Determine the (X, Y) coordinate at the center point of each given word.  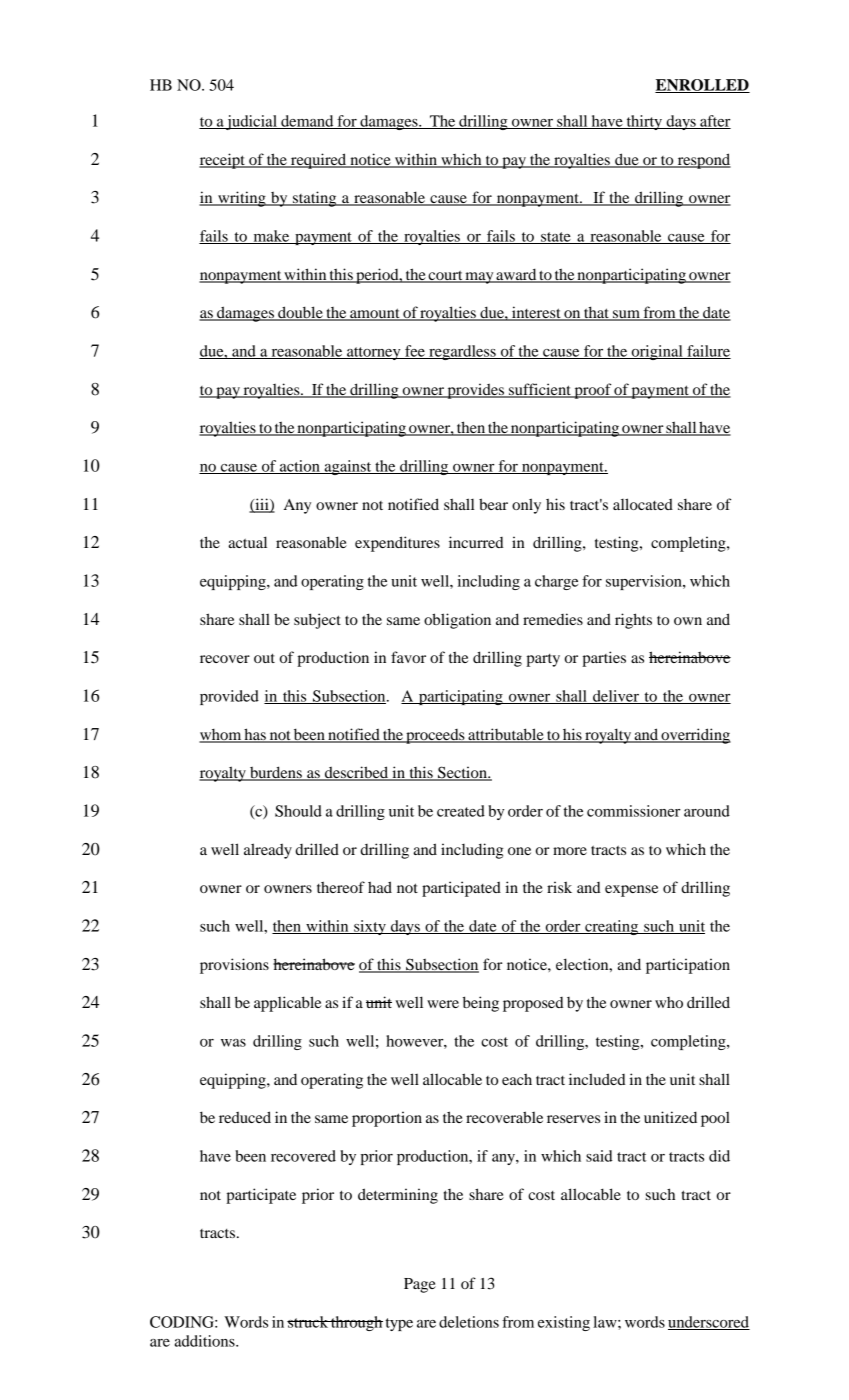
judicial (252, 122)
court (446, 276)
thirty (644, 122)
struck (308, 1322)
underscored (709, 1323)
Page (420, 1285)
